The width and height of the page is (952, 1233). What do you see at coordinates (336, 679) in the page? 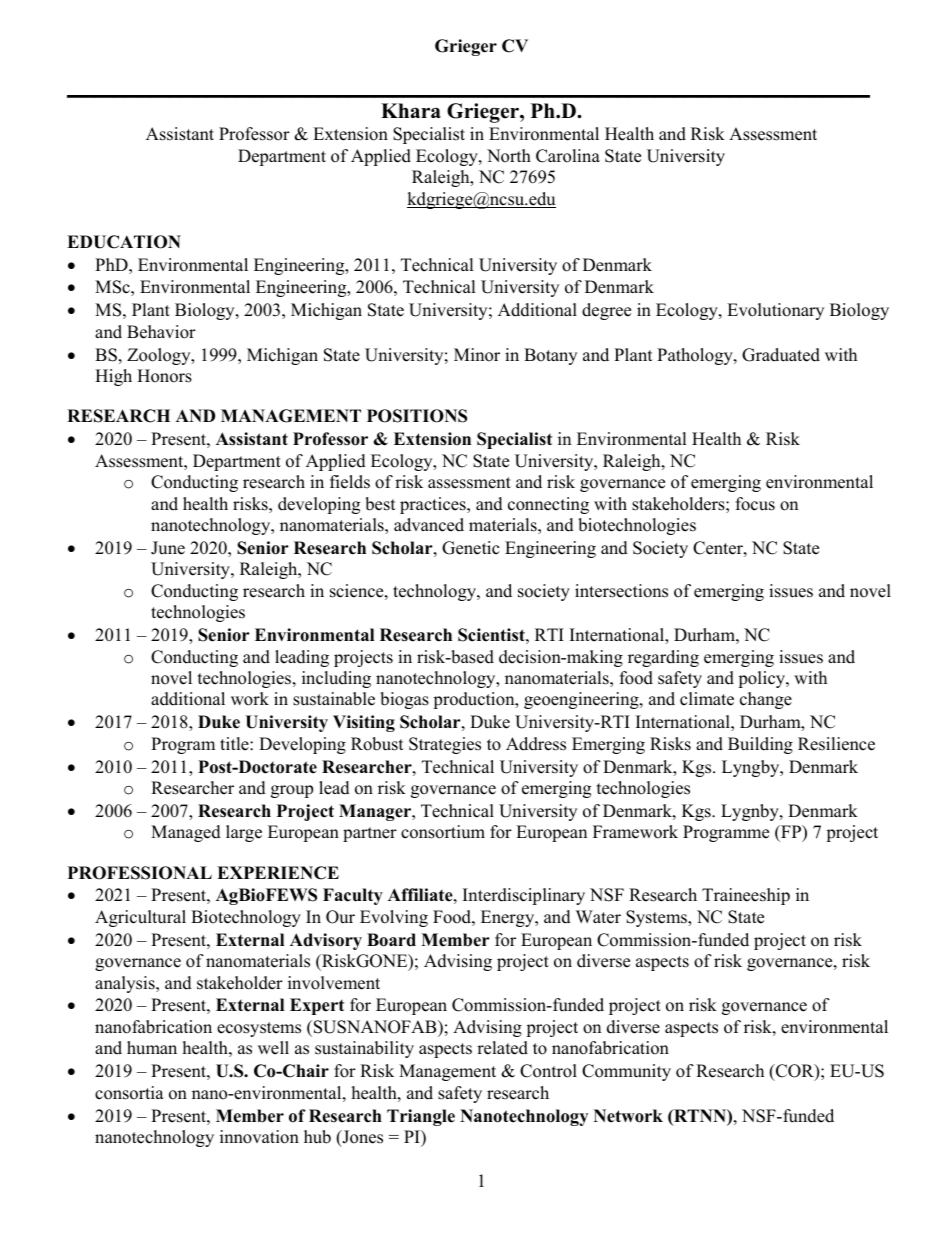
I see `including` at bounding box center [336, 679].
